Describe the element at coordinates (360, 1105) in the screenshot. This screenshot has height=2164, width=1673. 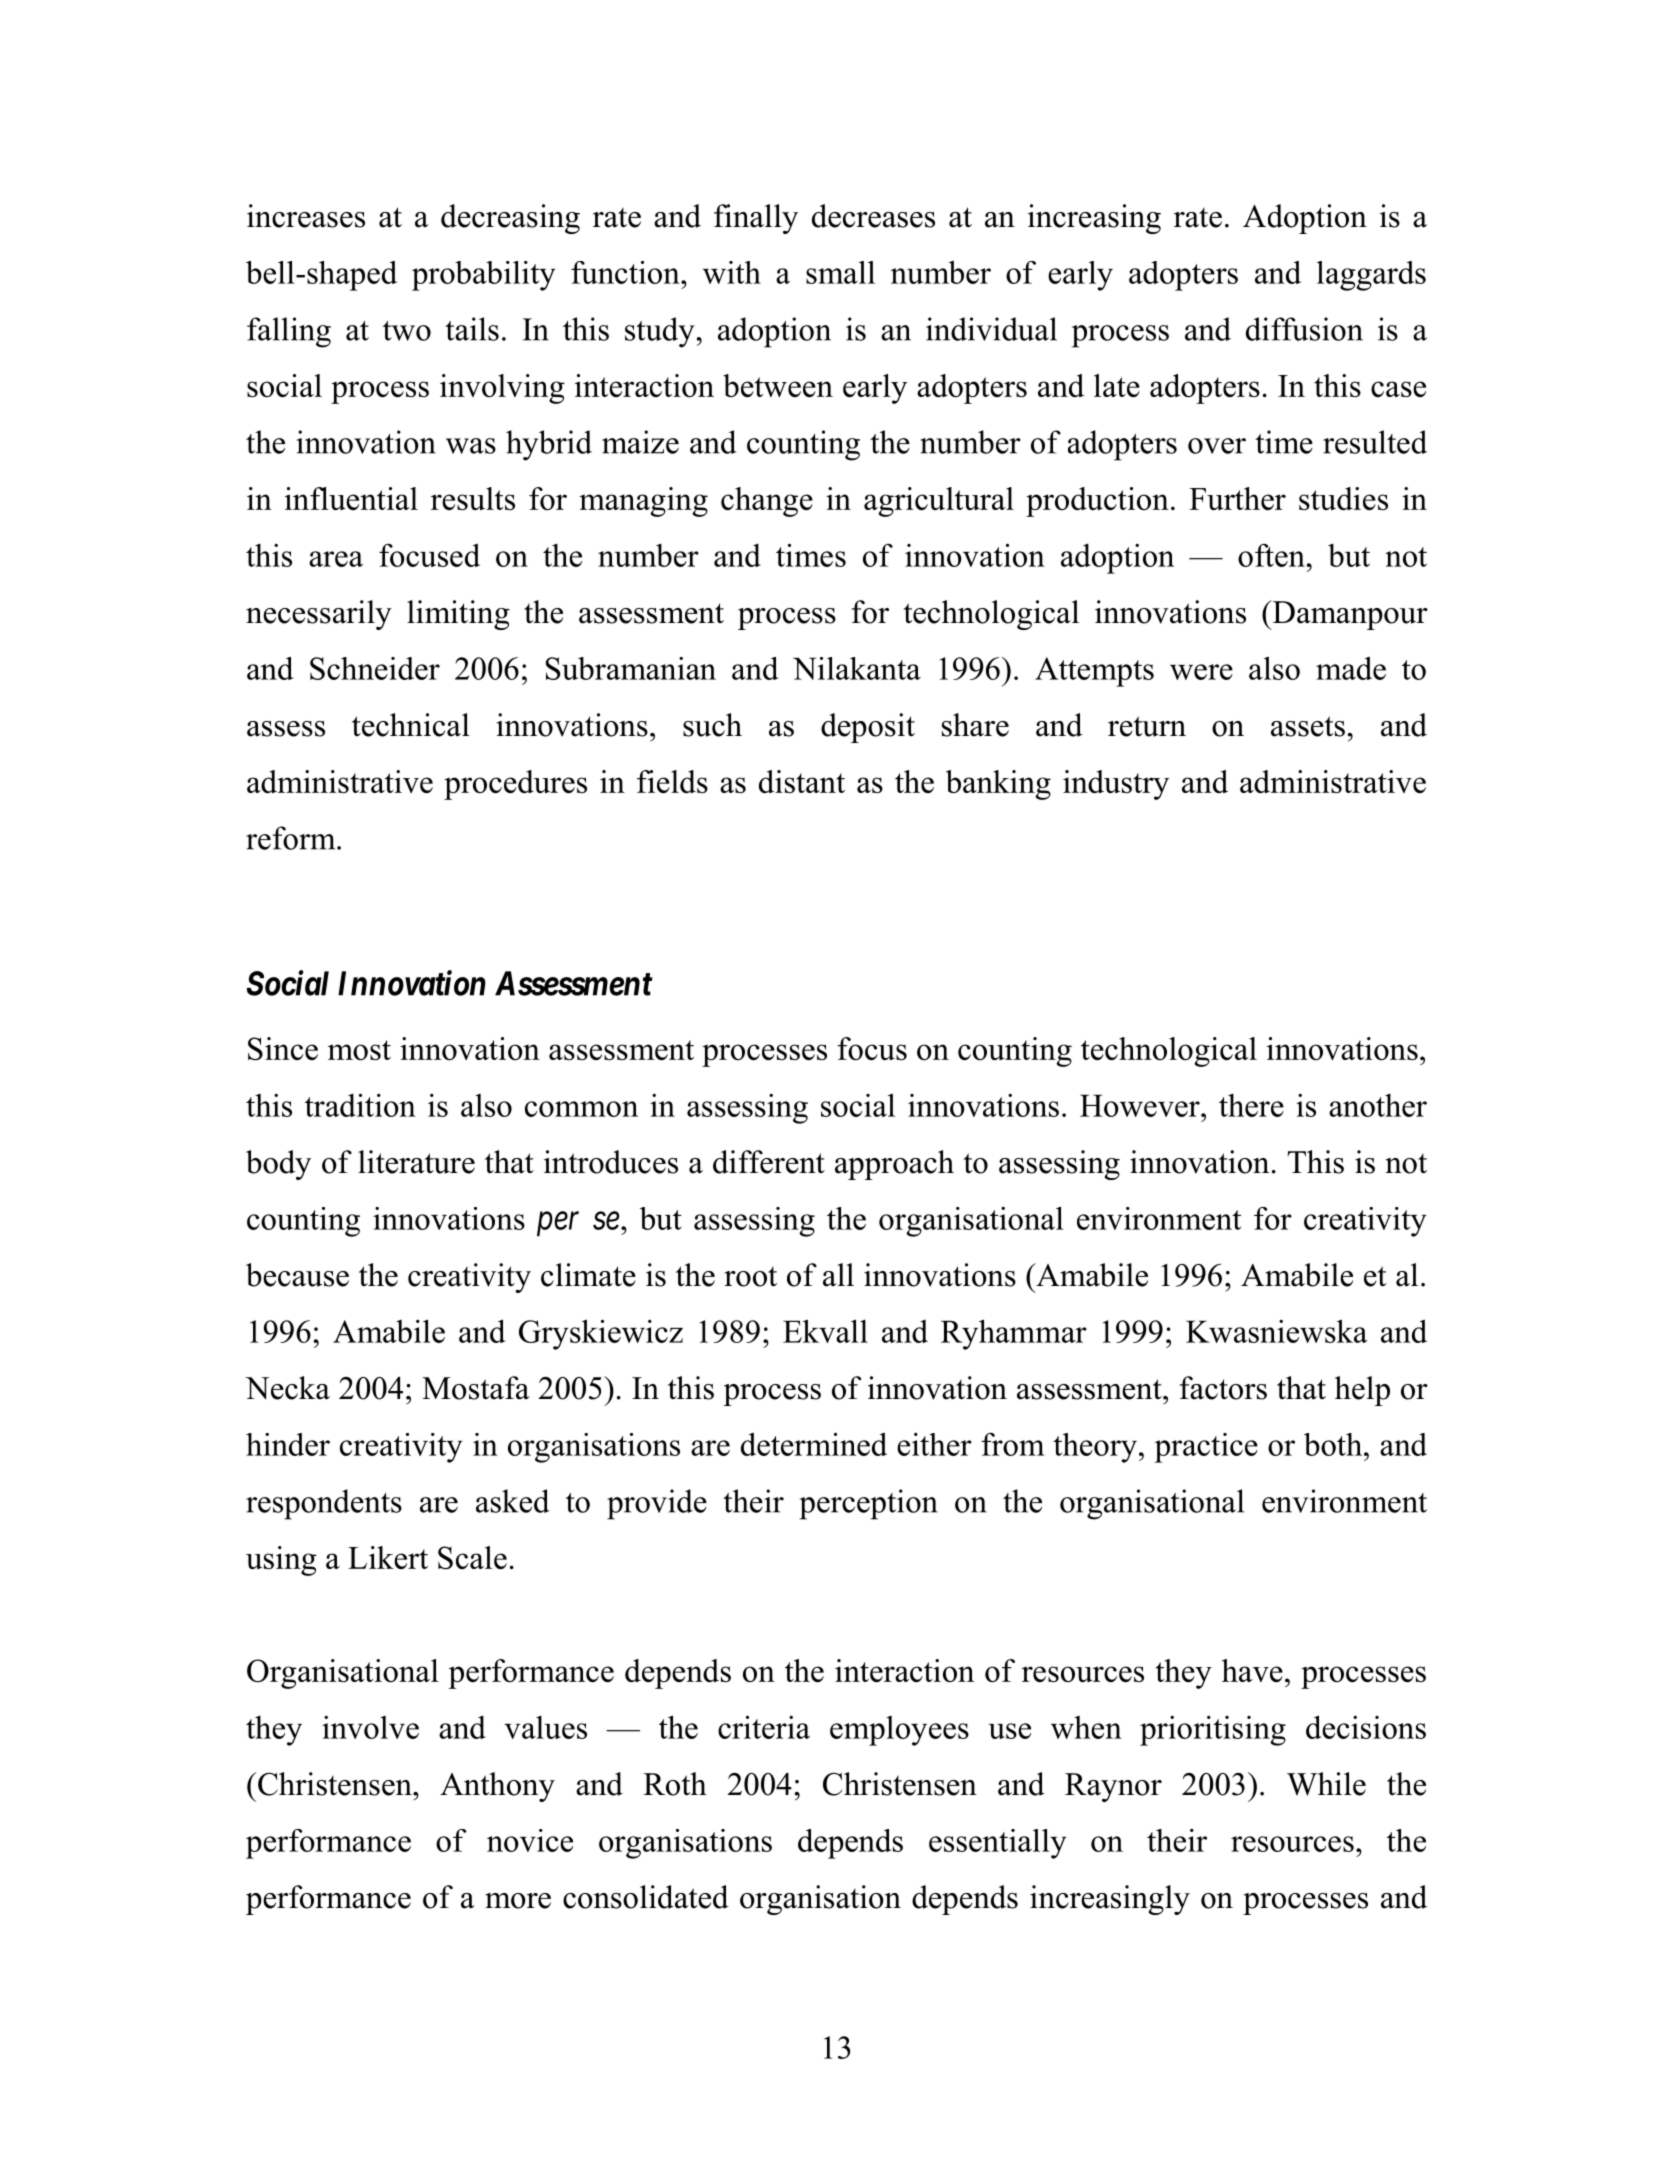
I see `tradition` at that location.
